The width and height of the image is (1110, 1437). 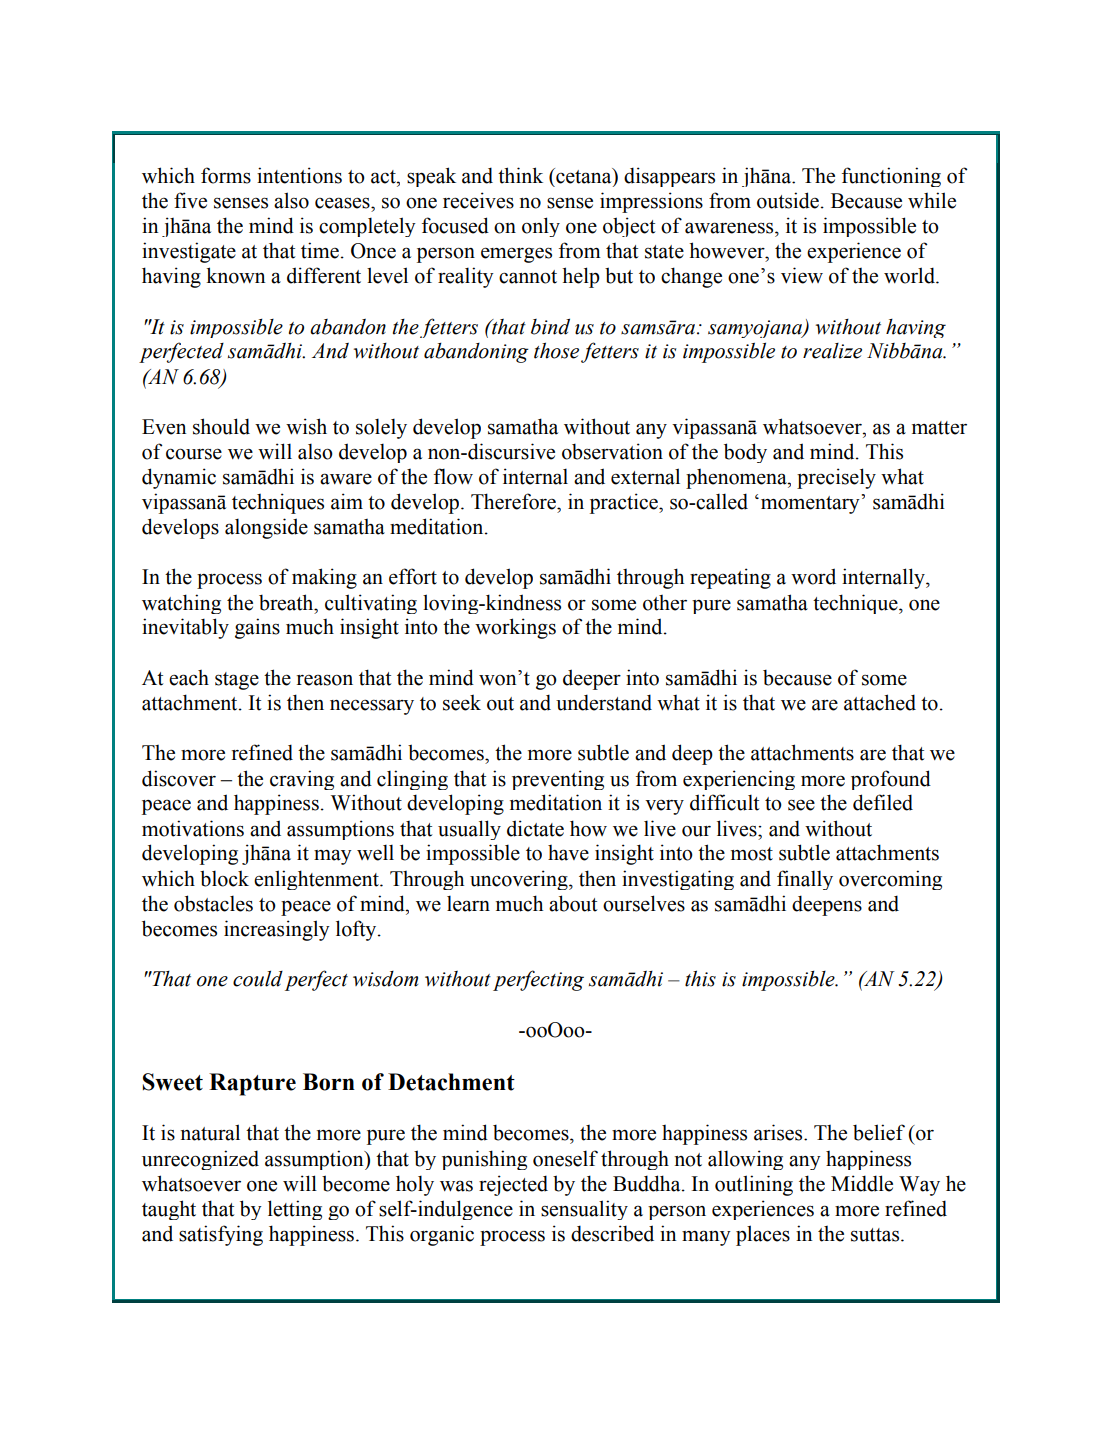 What do you see at coordinates (295, 1210) in the image?
I see `letting` at bounding box center [295, 1210].
